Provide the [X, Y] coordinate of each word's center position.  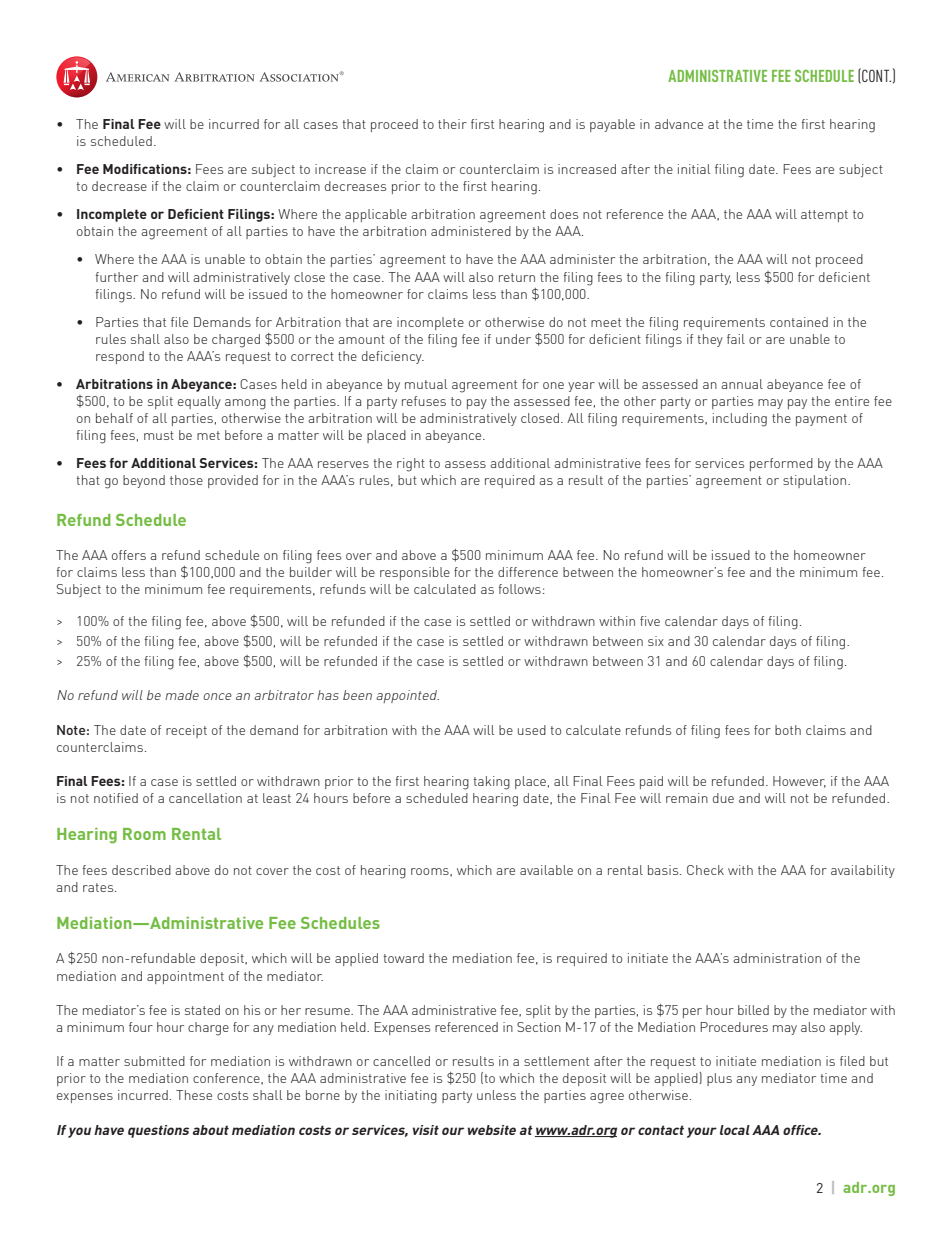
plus [719, 1079]
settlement [556, 1061]
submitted [154, 1061]
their [452, 124]
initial [694, 169]
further [116, 277]
